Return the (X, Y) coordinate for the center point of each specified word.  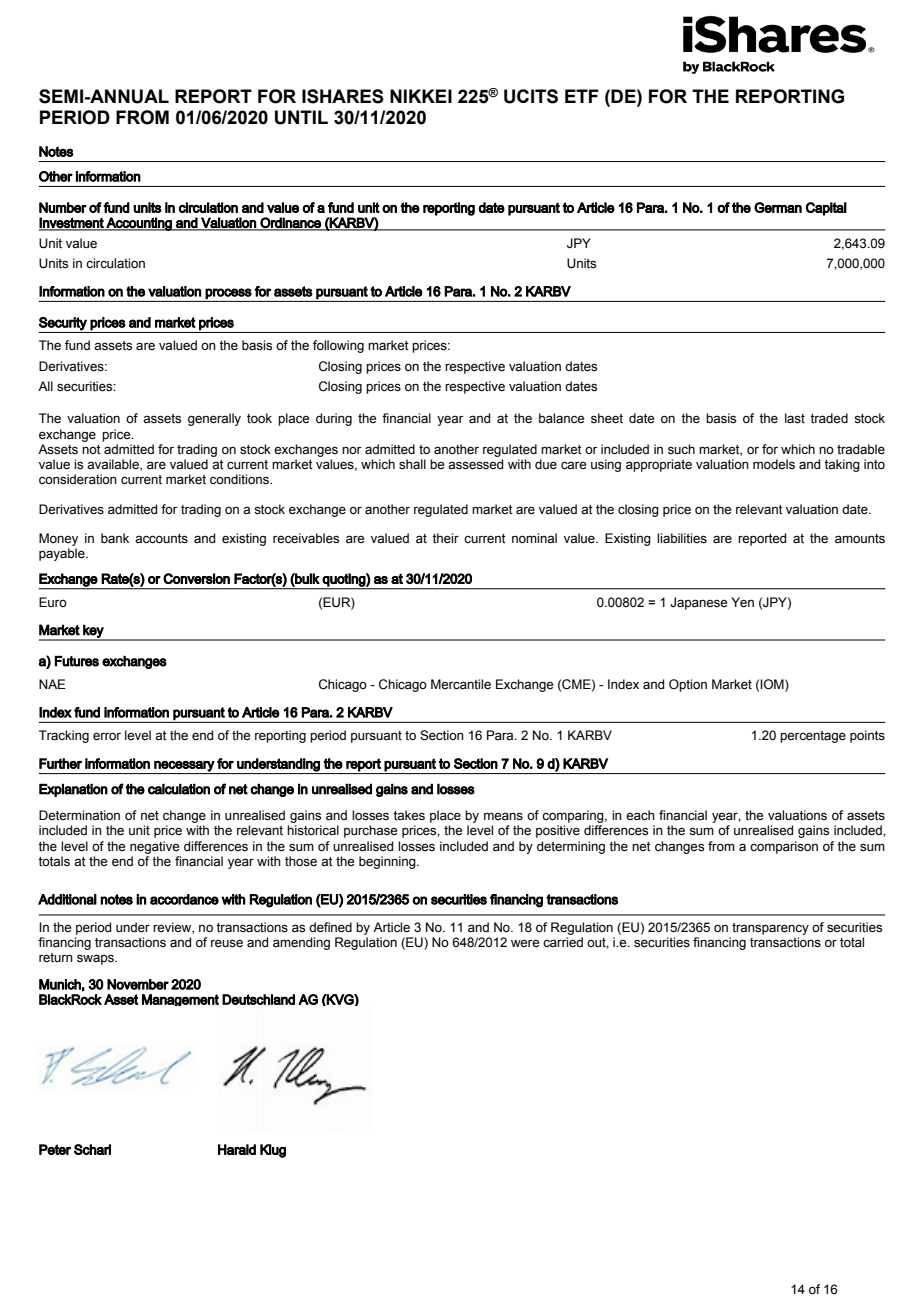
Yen (742, 602)
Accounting (139, 224)
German (778, 207)
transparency (770, 929)
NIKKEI (421, 96)
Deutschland (258, 999)
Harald (237, 1149)
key (93, 632)
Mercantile (461, 684)
